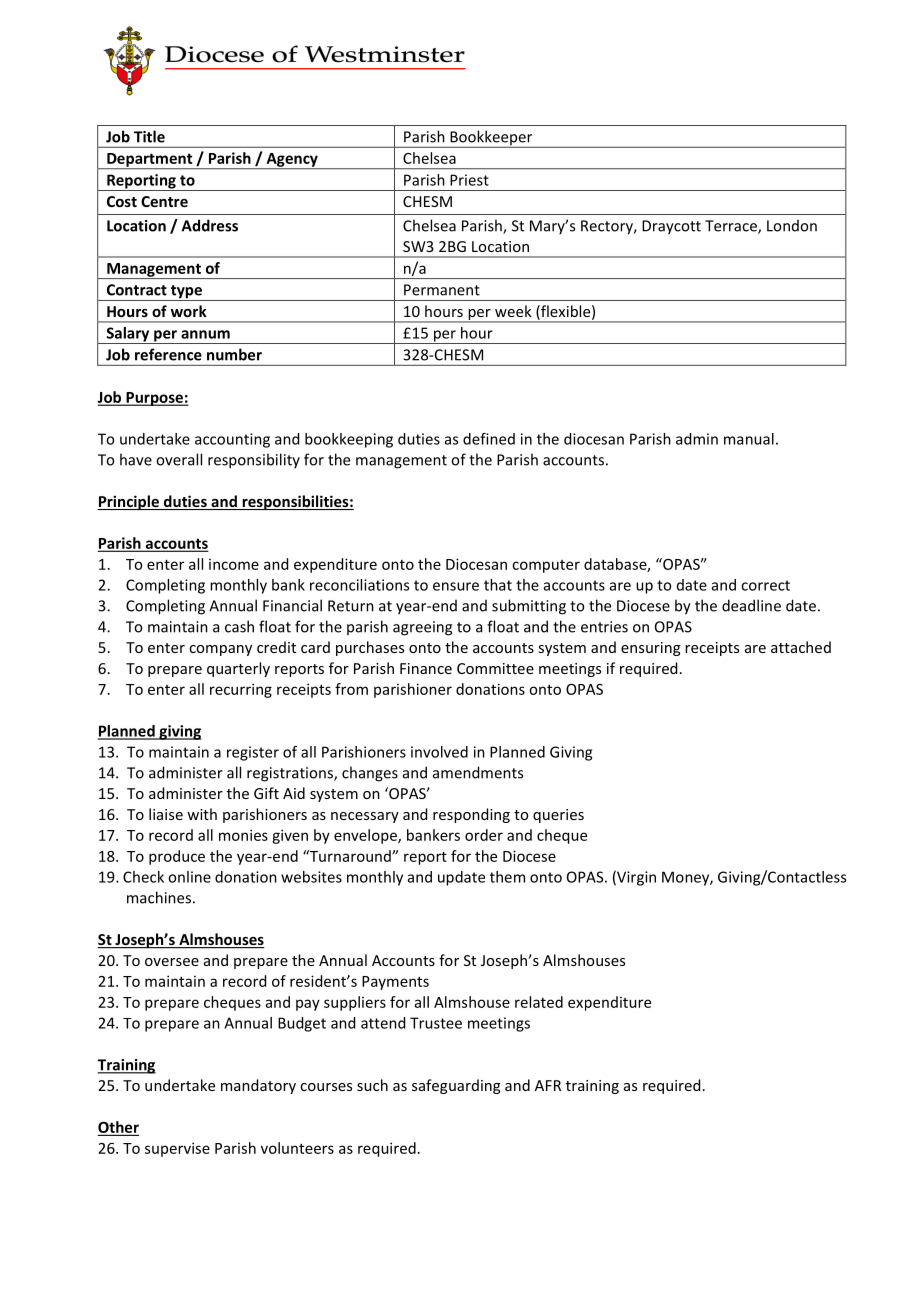  I want to click on Terrace, so click(732, 227).
